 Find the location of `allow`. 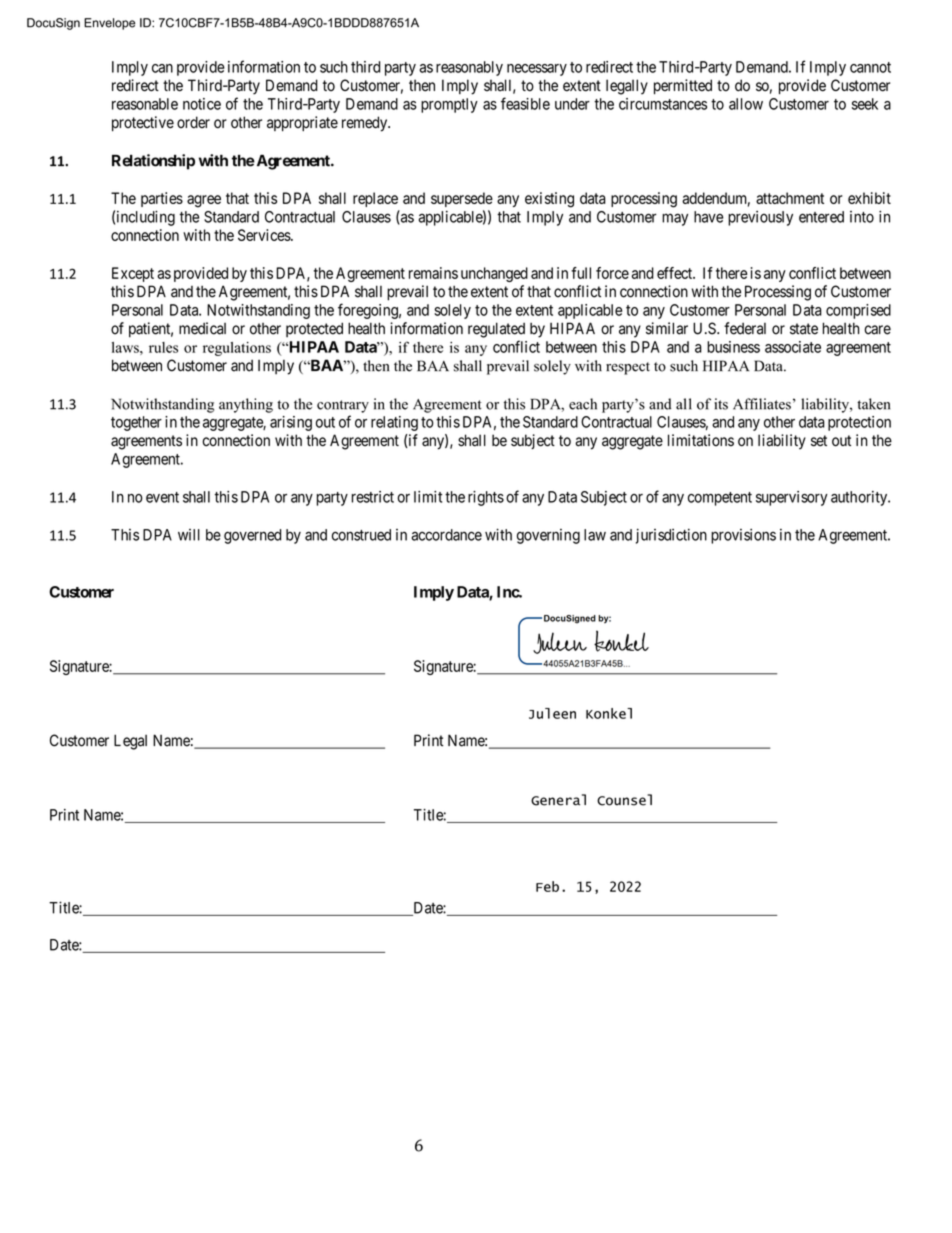

allow is located at coordinates (746, 104).
